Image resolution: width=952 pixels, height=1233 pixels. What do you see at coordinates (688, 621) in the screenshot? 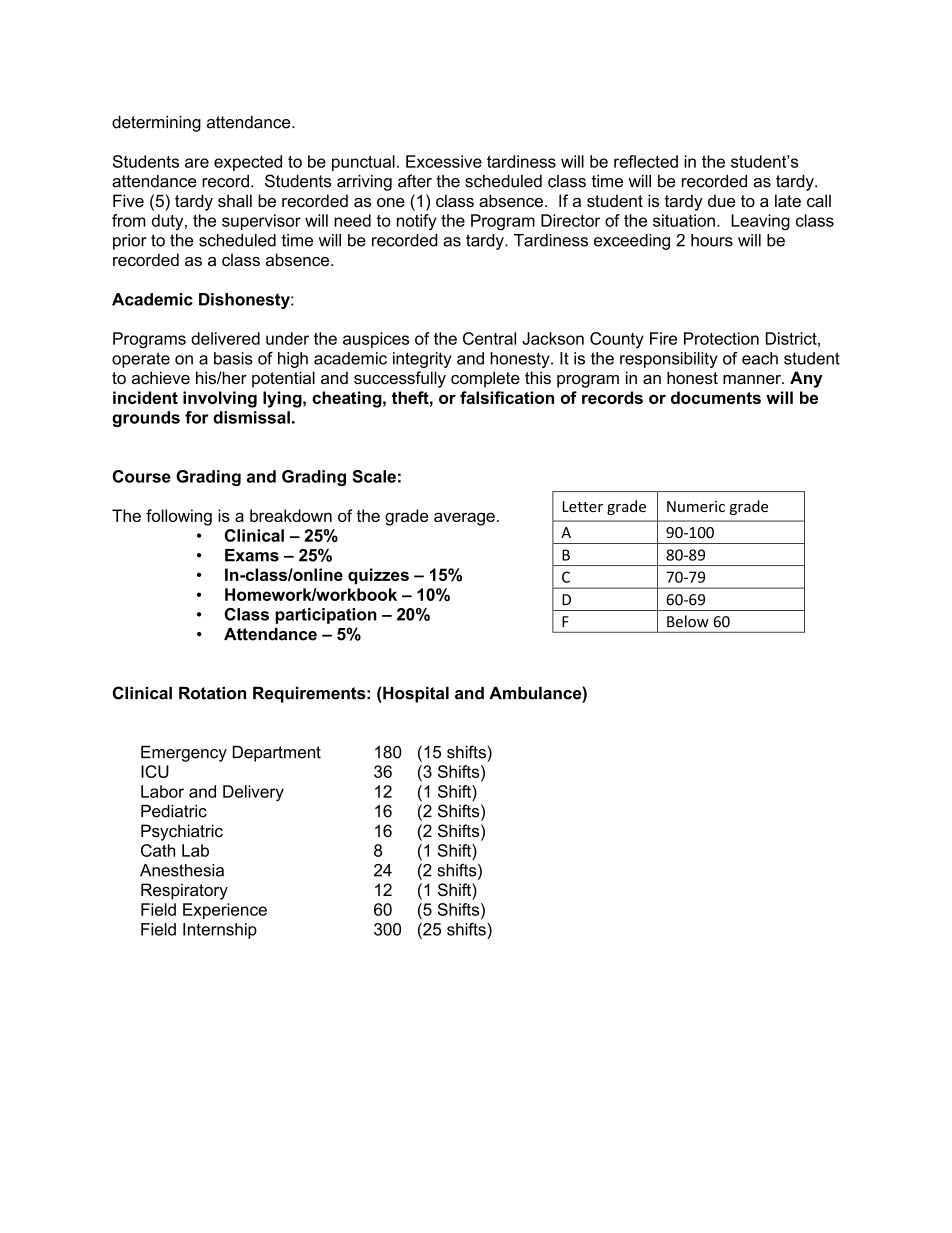
I see `Below` at bounding box center [688, 621].
